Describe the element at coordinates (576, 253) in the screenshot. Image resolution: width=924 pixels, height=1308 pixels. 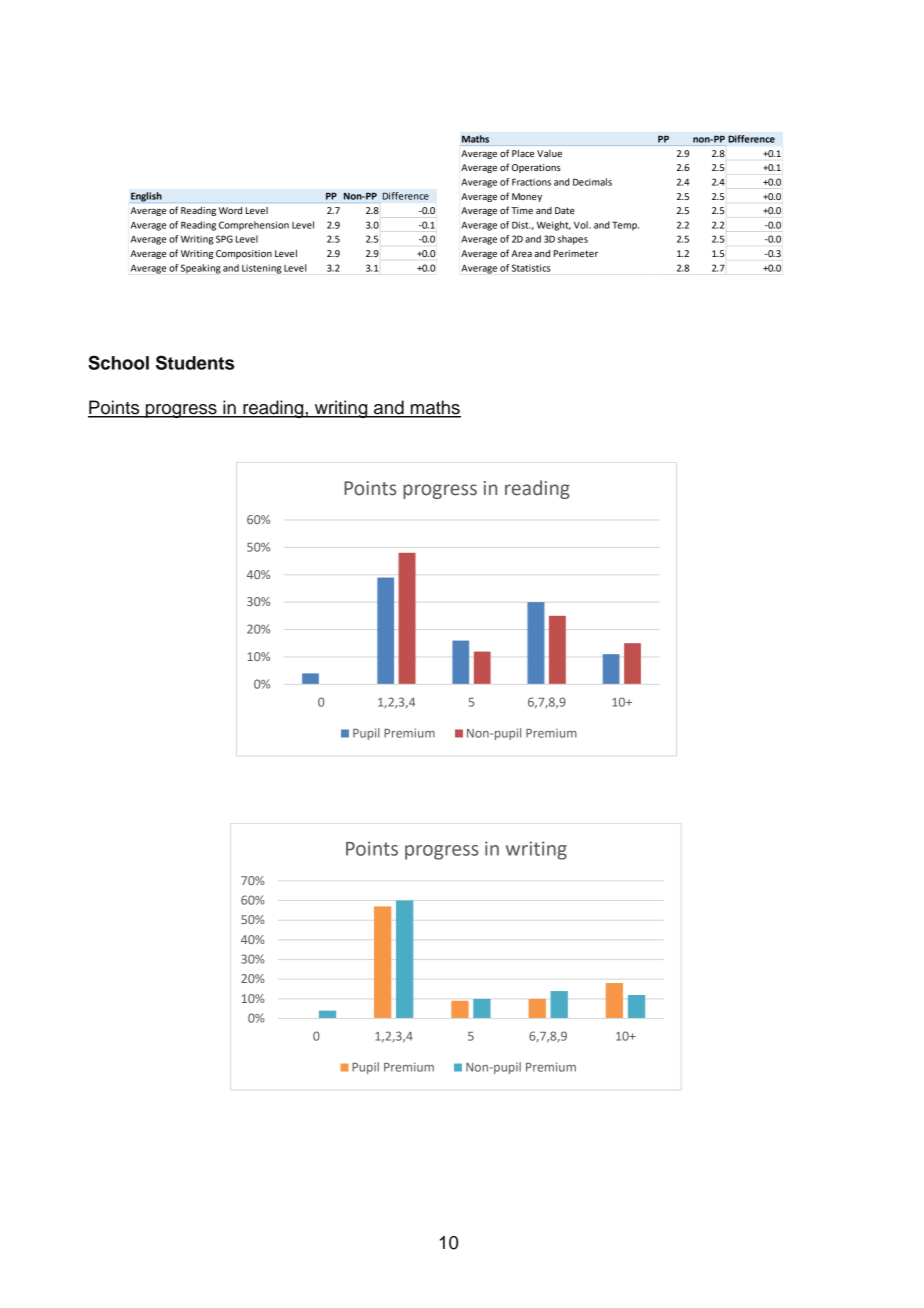
I see `Perimeter` at that location.
